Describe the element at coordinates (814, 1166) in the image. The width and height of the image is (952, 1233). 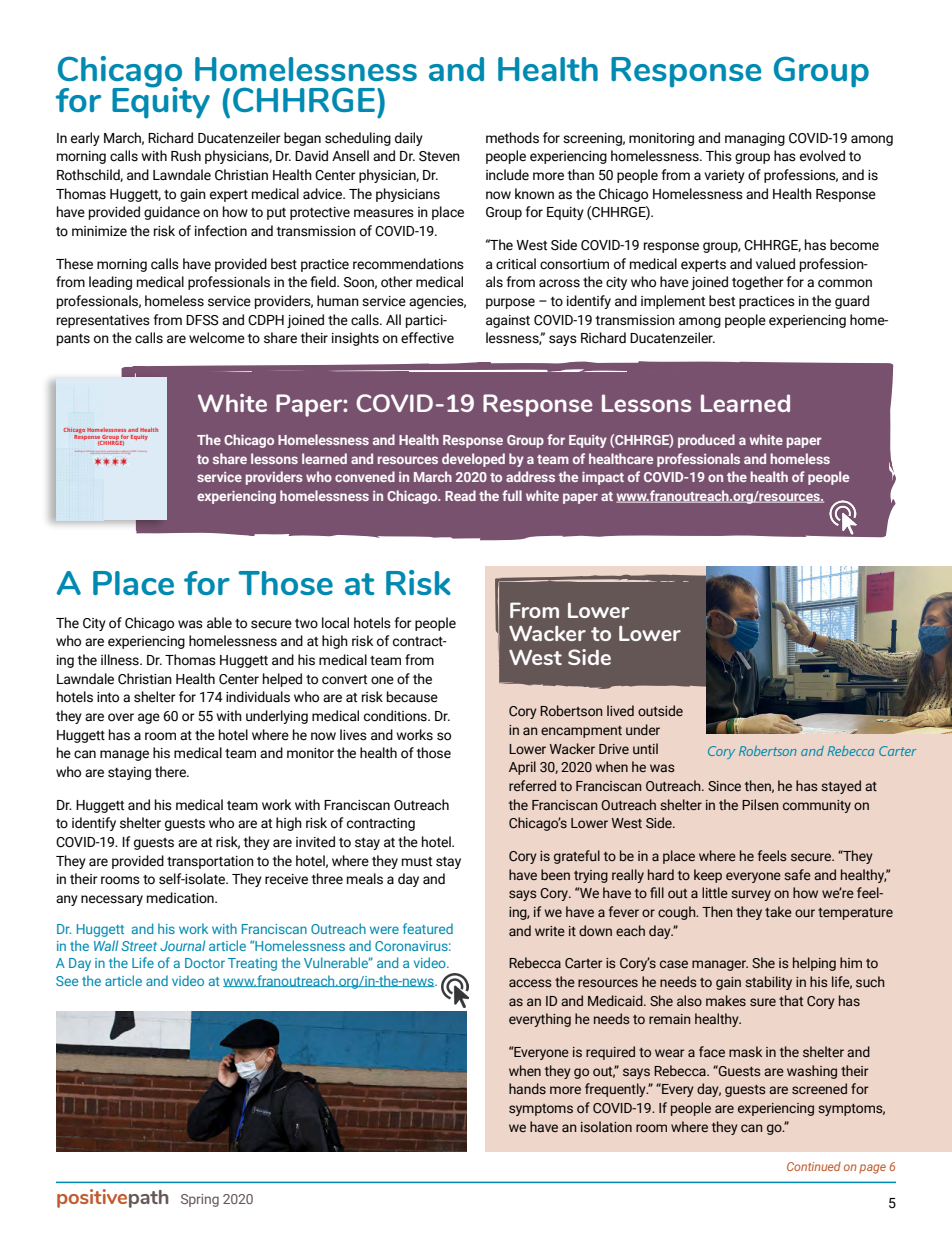
I see `Continued` at that location.
